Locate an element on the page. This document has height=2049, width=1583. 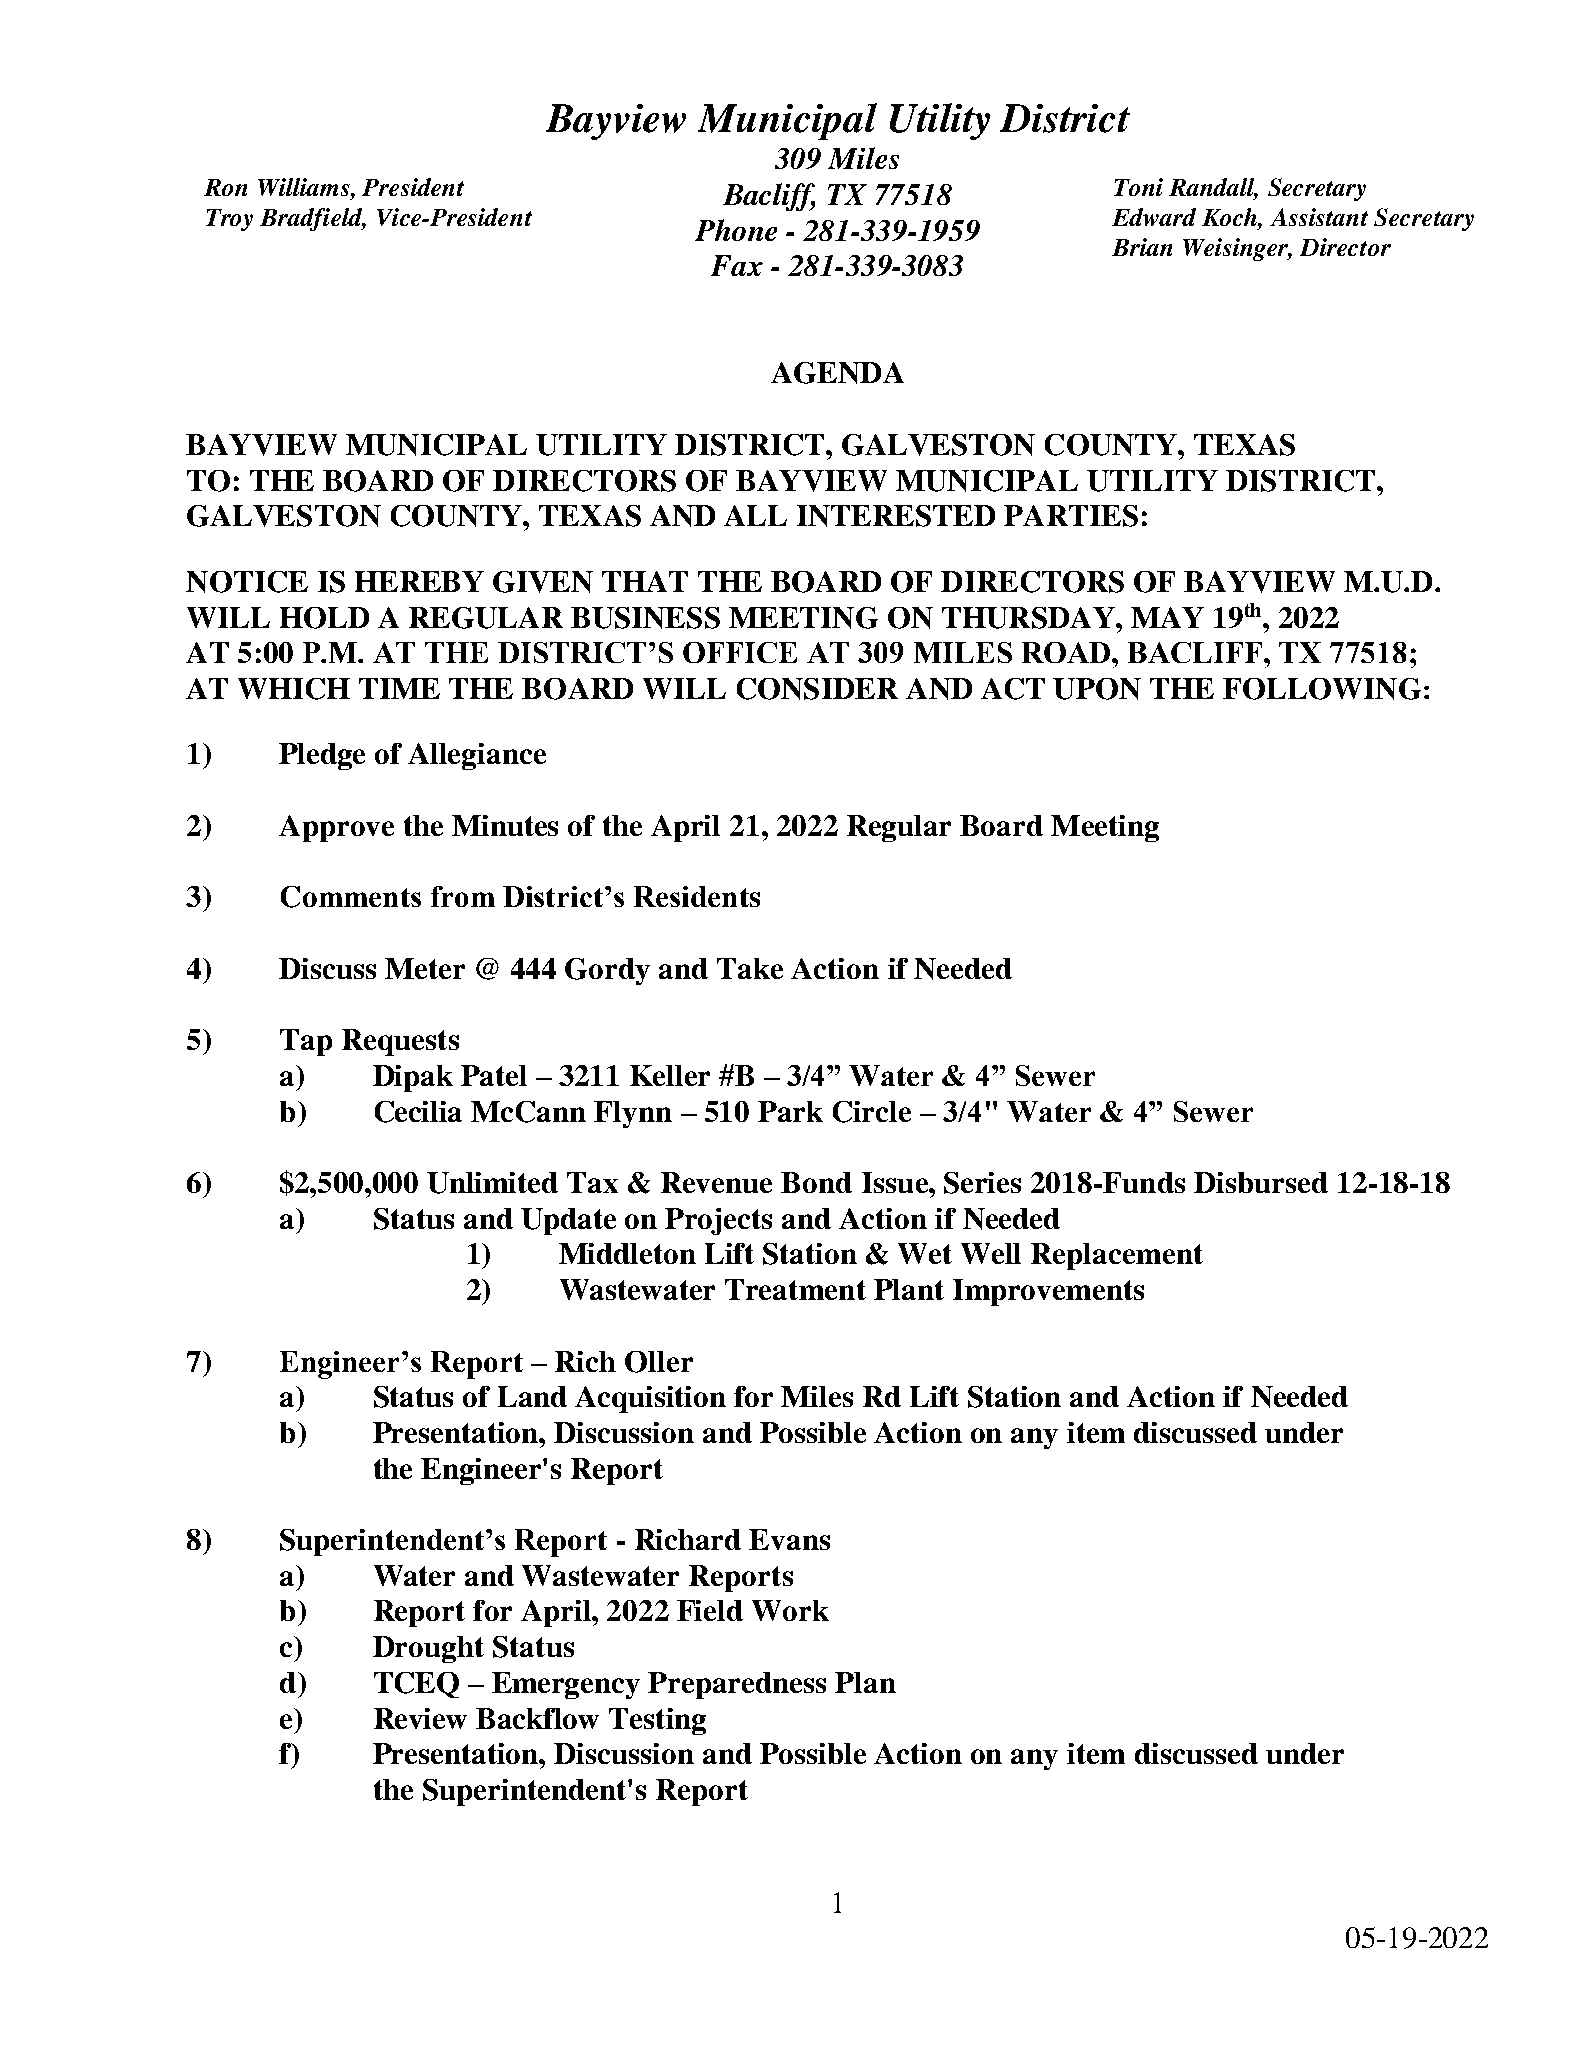
Drought is located at coordinates (428, 1649).
